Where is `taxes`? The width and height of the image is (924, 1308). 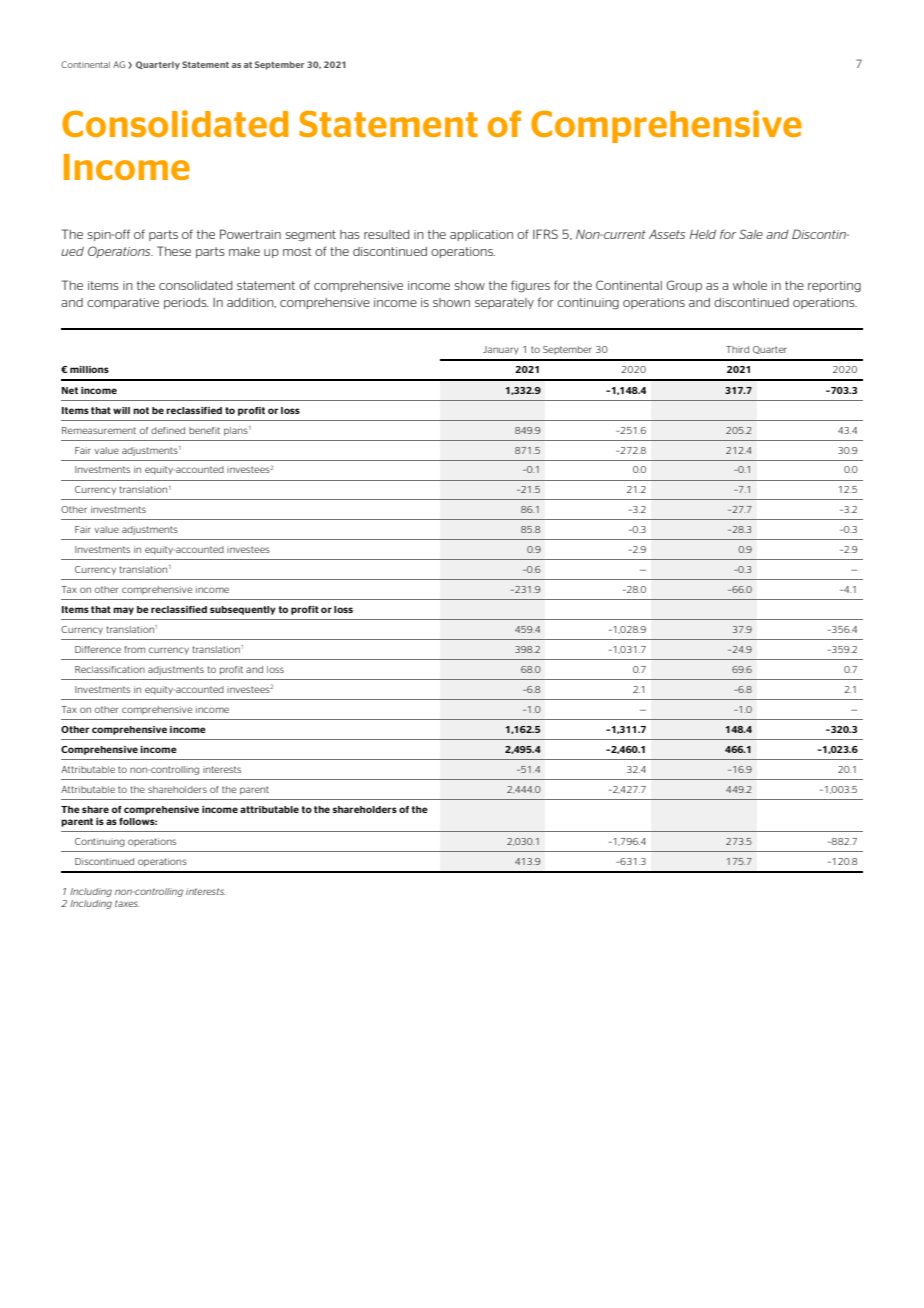 taxes is located at coordinates (127, 903).
